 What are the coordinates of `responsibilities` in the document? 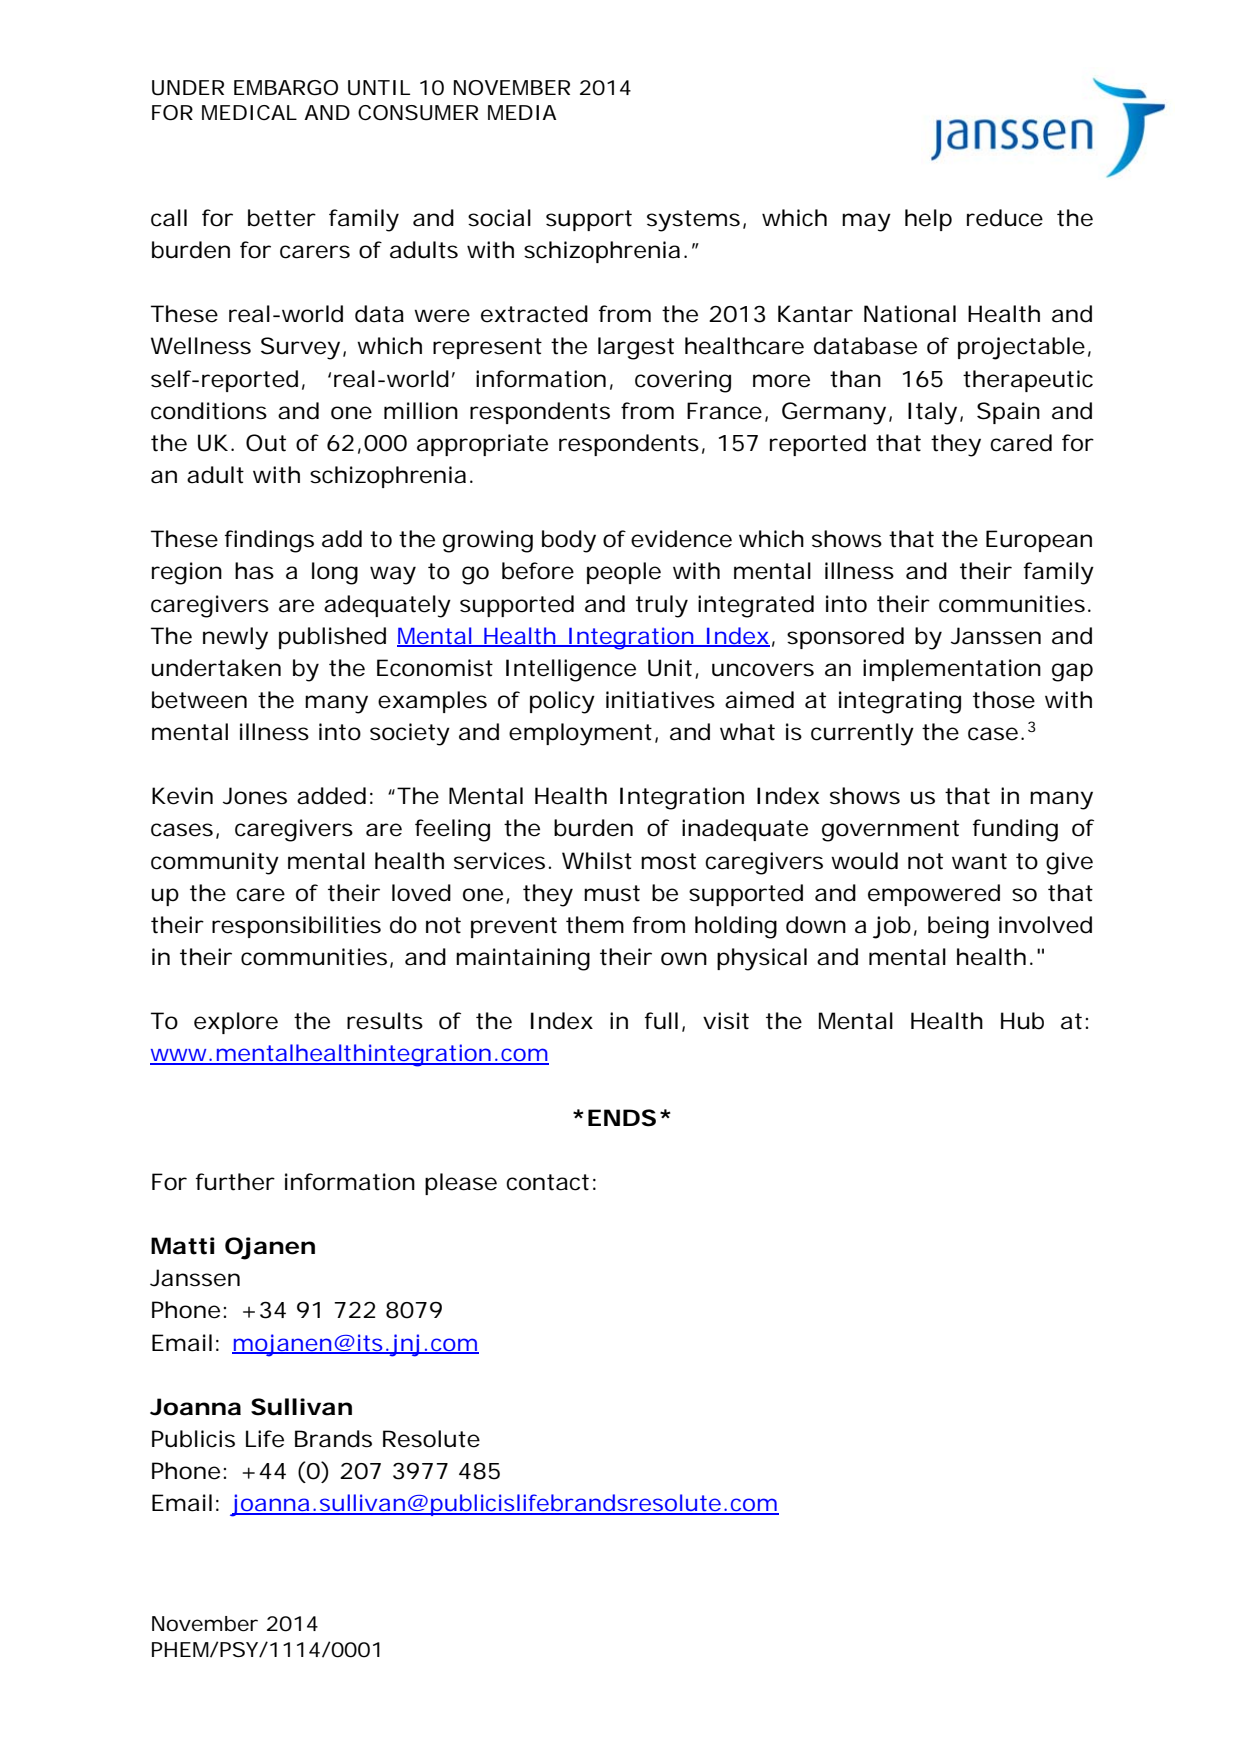 It's located at (296, 927).
